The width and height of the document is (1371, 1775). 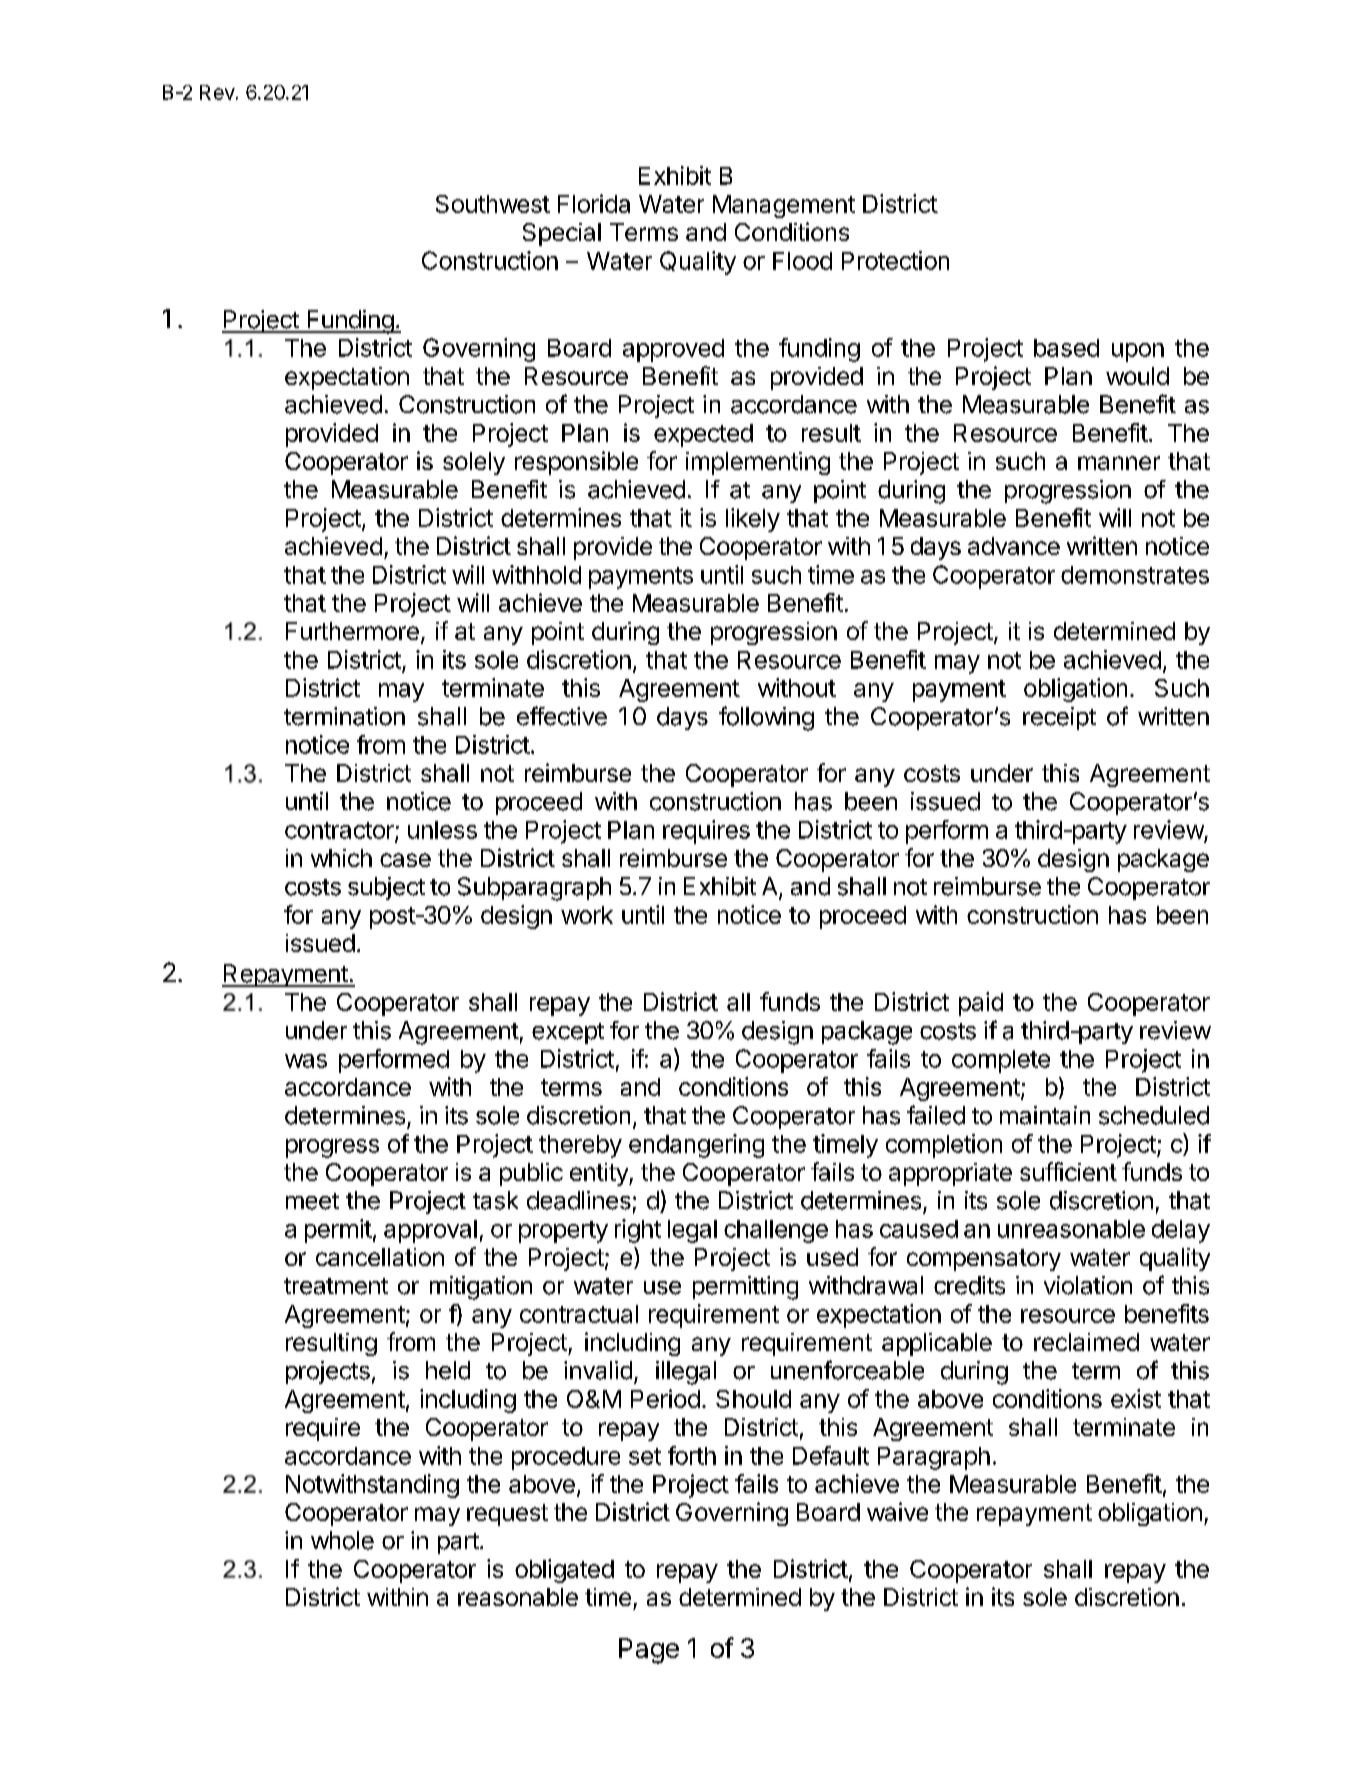 What do you see at coordinates (1066, 348) in the document?
I see `based` at bounding box center [1066, 348].
